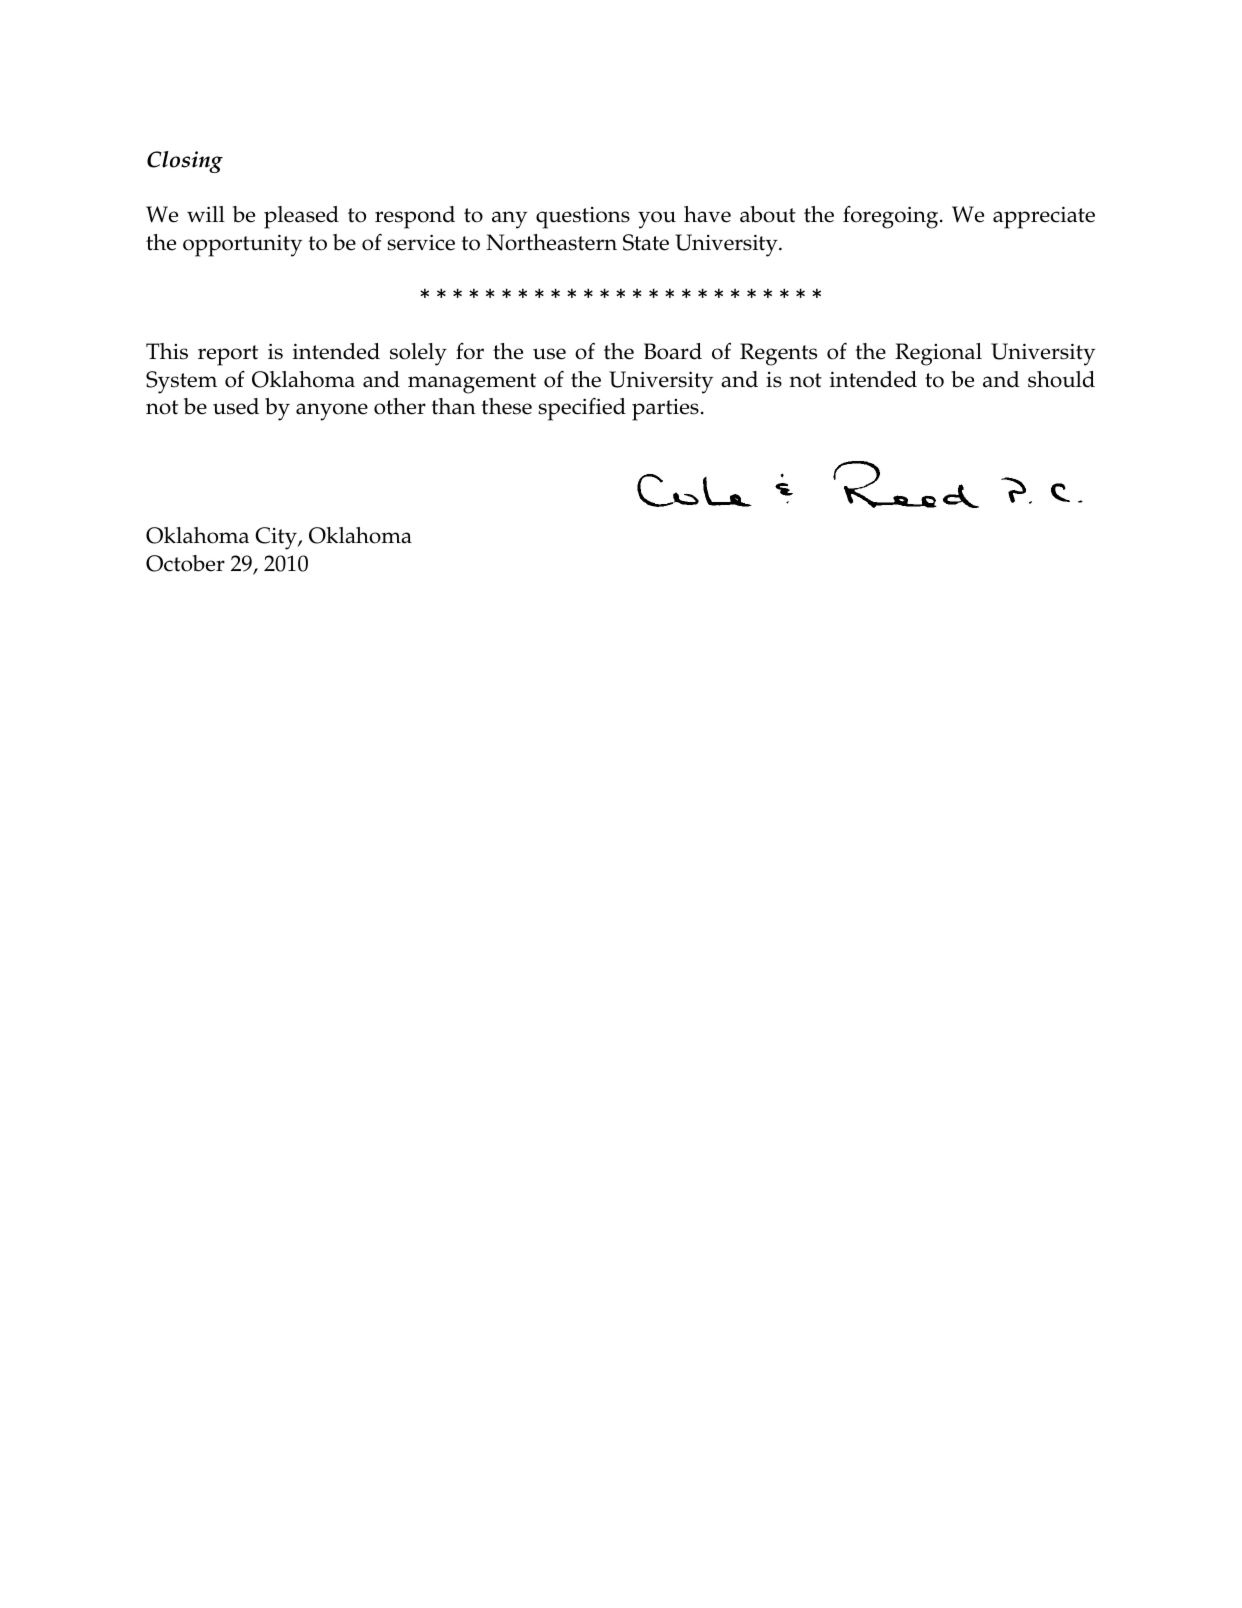 This image has width=1242, height=1608. What do you see at coordinates (583, 218) in the image?
I see `questions` at bounding box center [583, 218].
